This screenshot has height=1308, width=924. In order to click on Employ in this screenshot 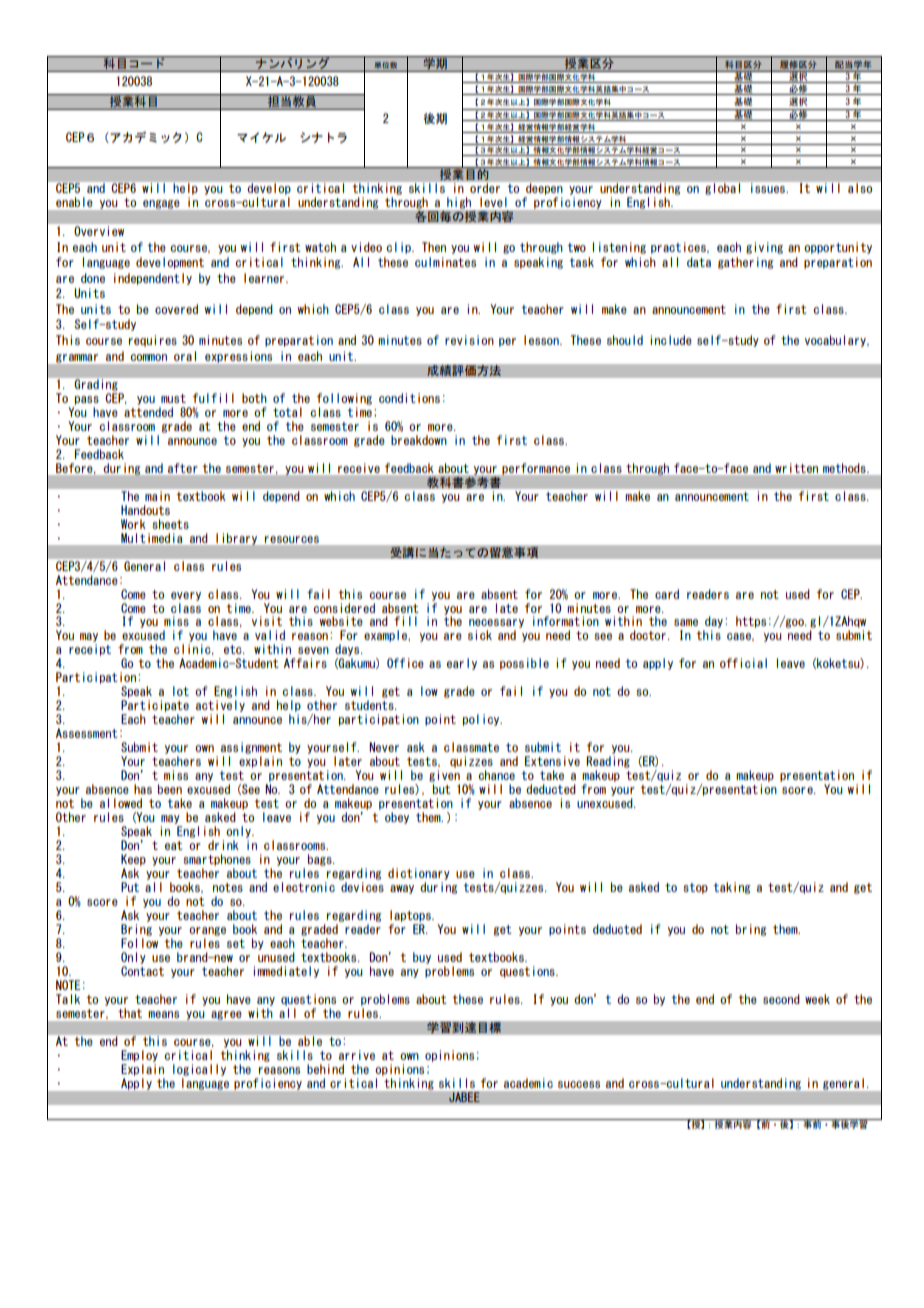, I will do `click(139, 1056)`.
